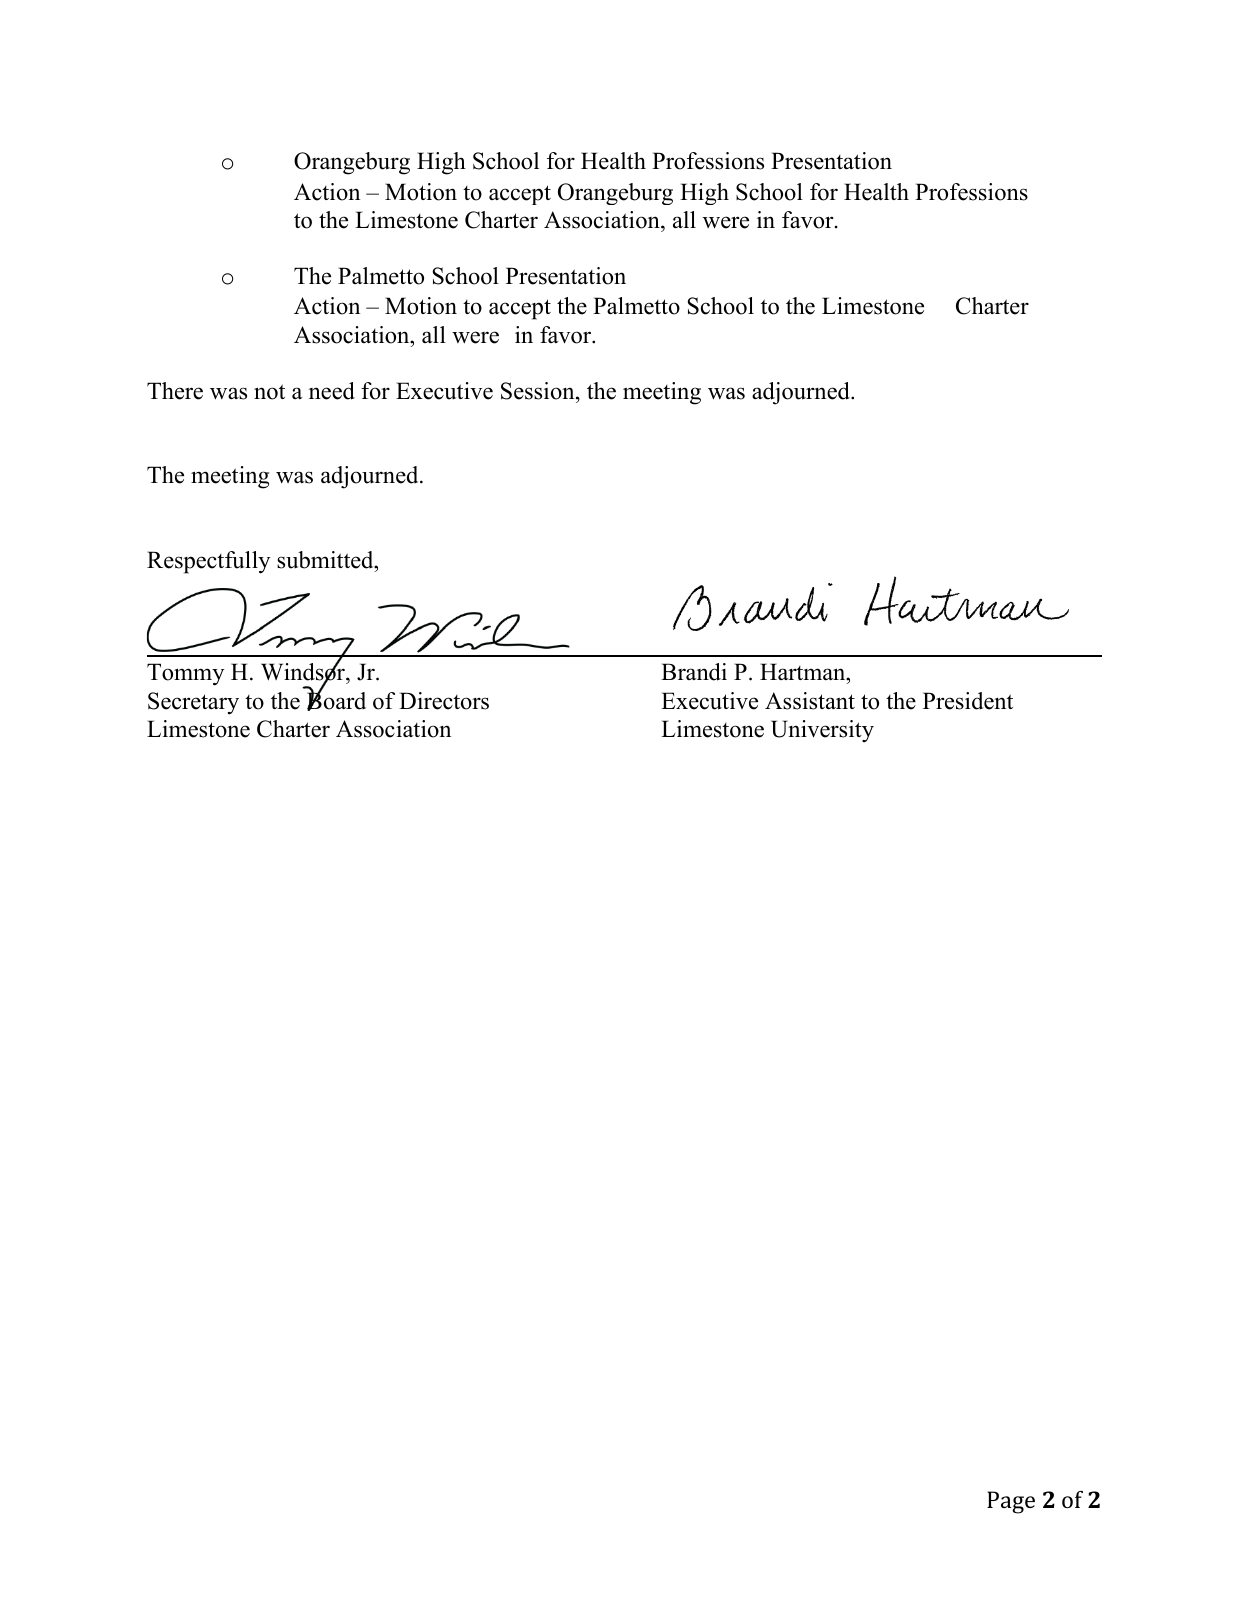 The width and height of the screenshot is (1249, 1616). What do you see at coordinates (810, 701) in the screenshot?
I see `Assistant` at bounding box center [810, 701].
